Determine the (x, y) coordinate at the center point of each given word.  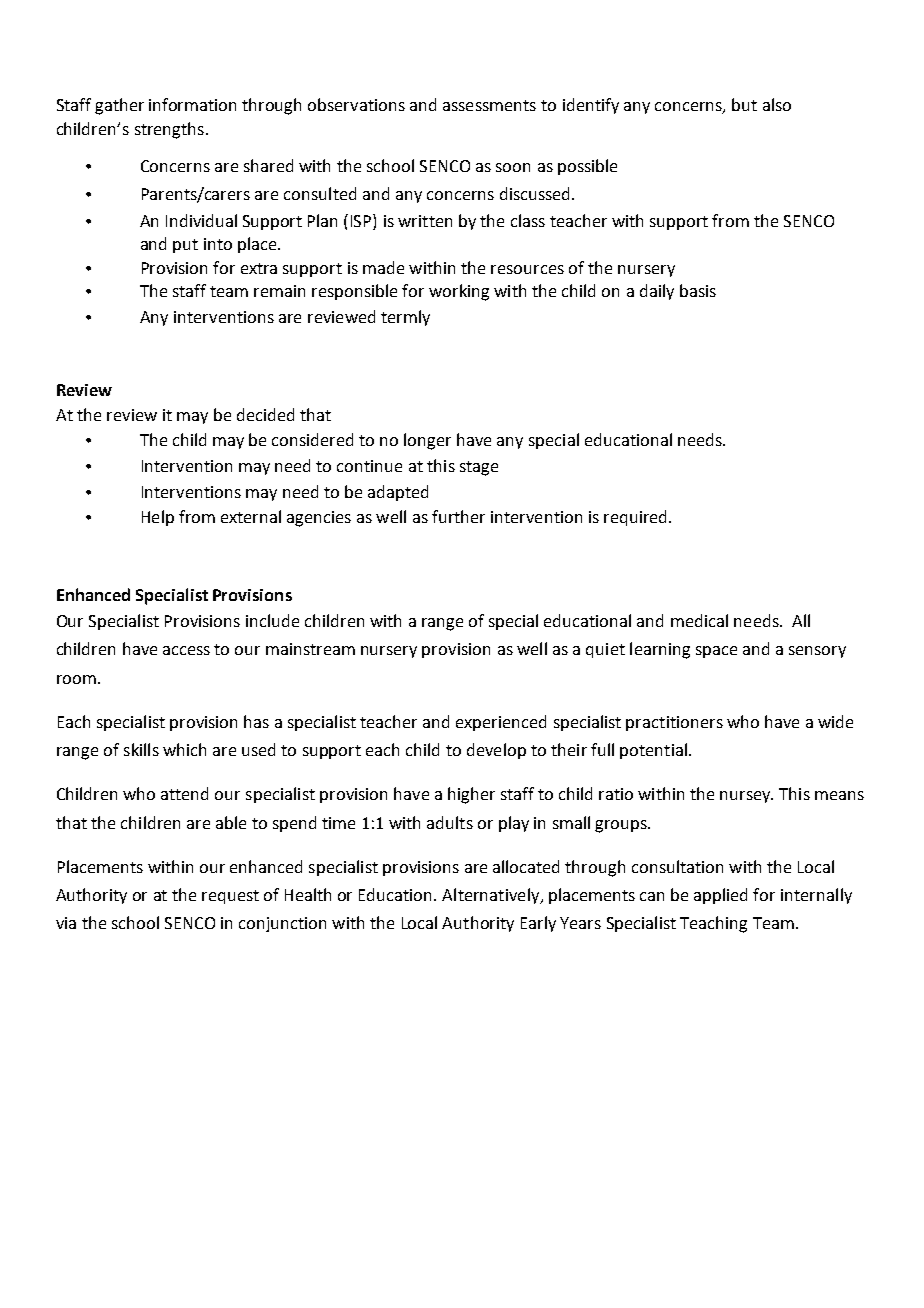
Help (158, 518)
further (458, 516)
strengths (169, 130)
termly (405, 318)
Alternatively (491, 896)
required (637, 518)
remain (279, 291)
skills (141, 749)
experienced (501, 723)
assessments (489, 105)
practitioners (674, 723)
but (744, 104)
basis (698, 290)
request (230, 897)
